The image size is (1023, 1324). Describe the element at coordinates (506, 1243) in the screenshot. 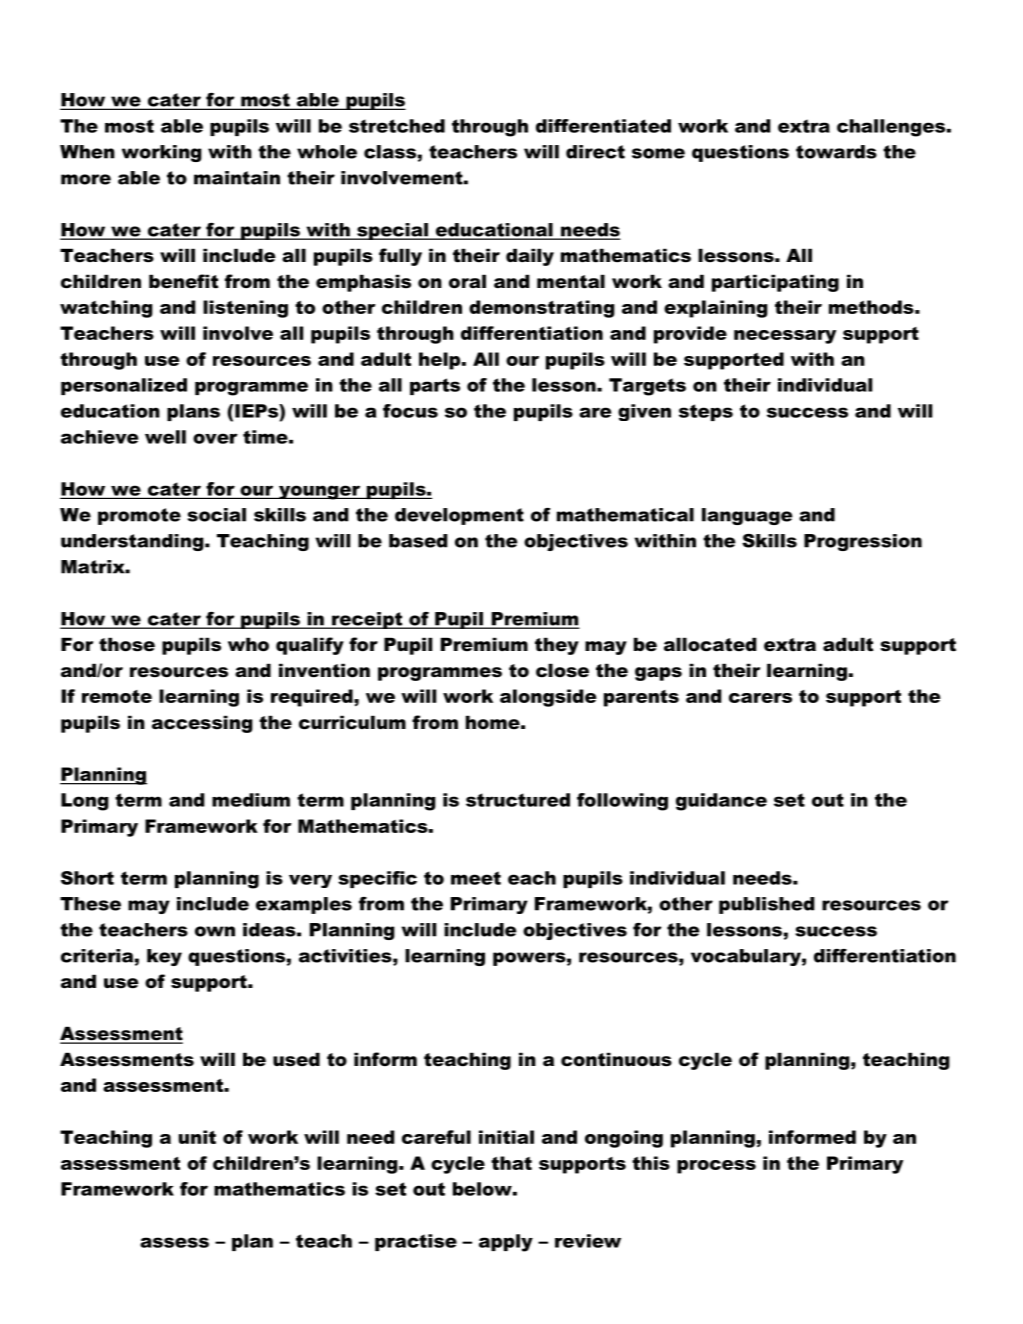

I see `apply` at that location.
